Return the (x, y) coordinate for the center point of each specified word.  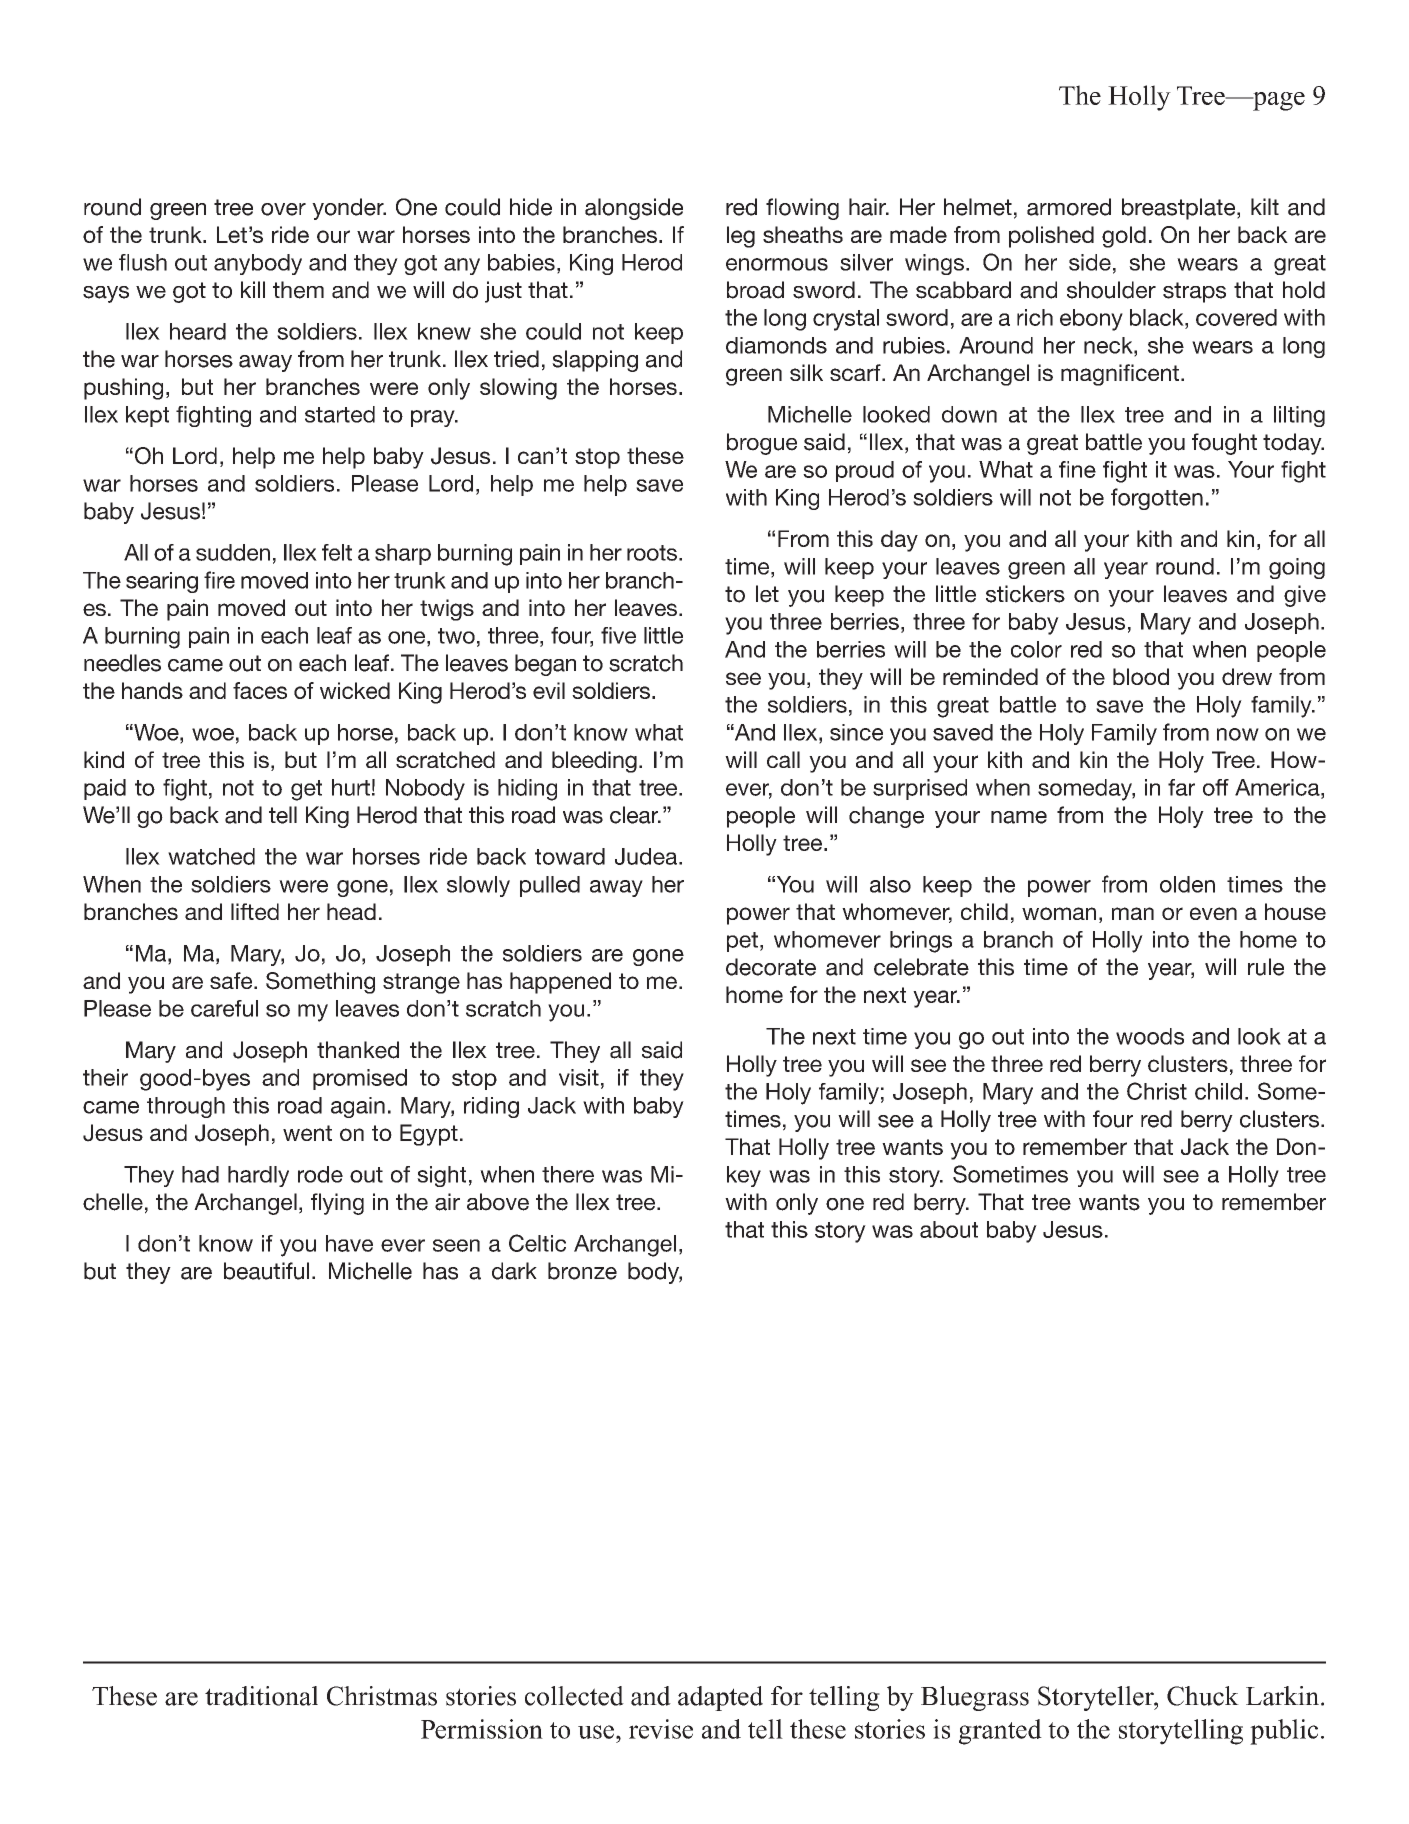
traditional (261, 1696)
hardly (258, 1176)
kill (253, 289)
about (949, 1229)
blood (1141, 676)
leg (741, 237)
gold (1124, 237)
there (568, 1174)
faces (260, 690)
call (783, 759)
